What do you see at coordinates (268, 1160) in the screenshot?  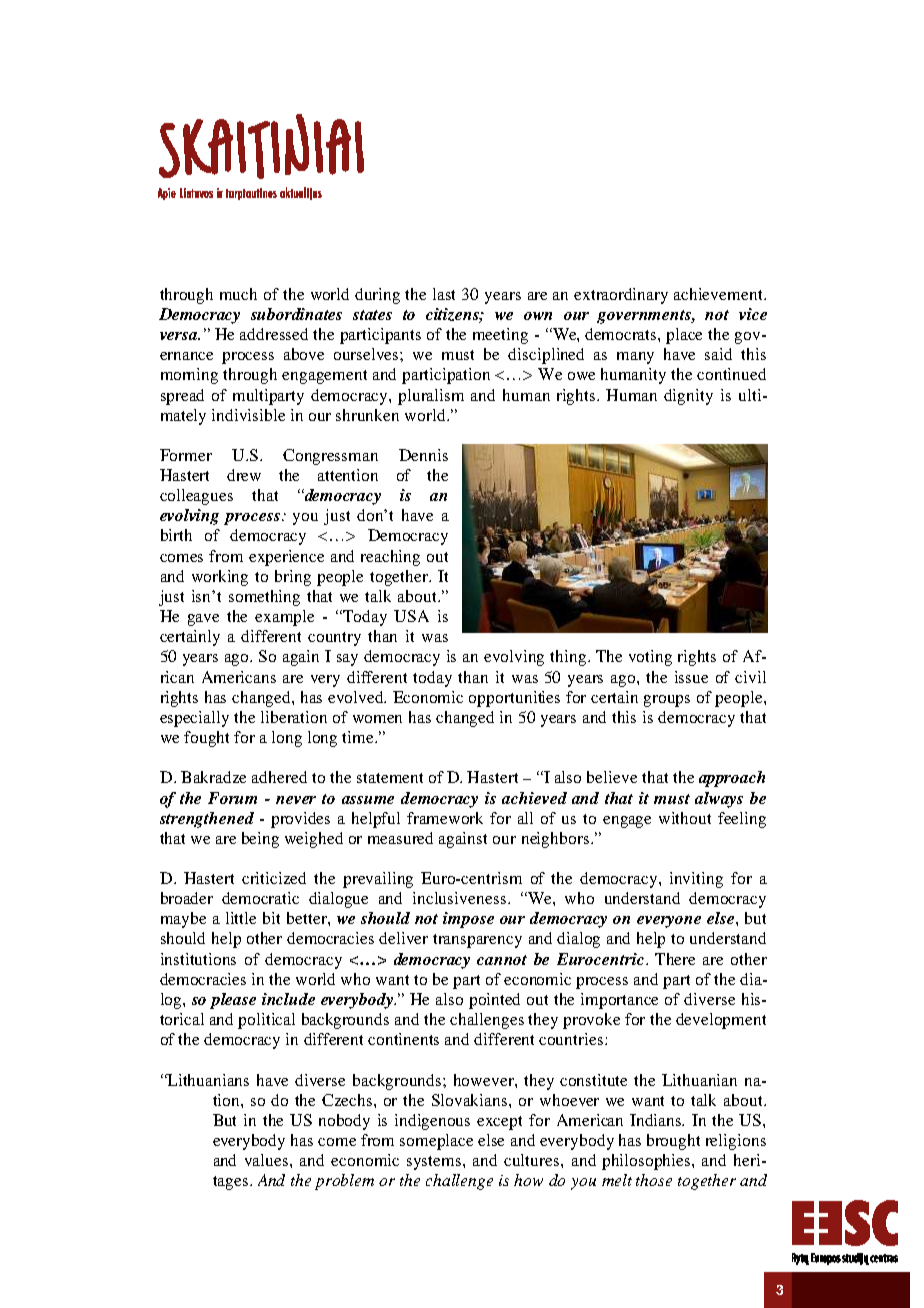 I see `values` at bounding box center [268, 1160].
